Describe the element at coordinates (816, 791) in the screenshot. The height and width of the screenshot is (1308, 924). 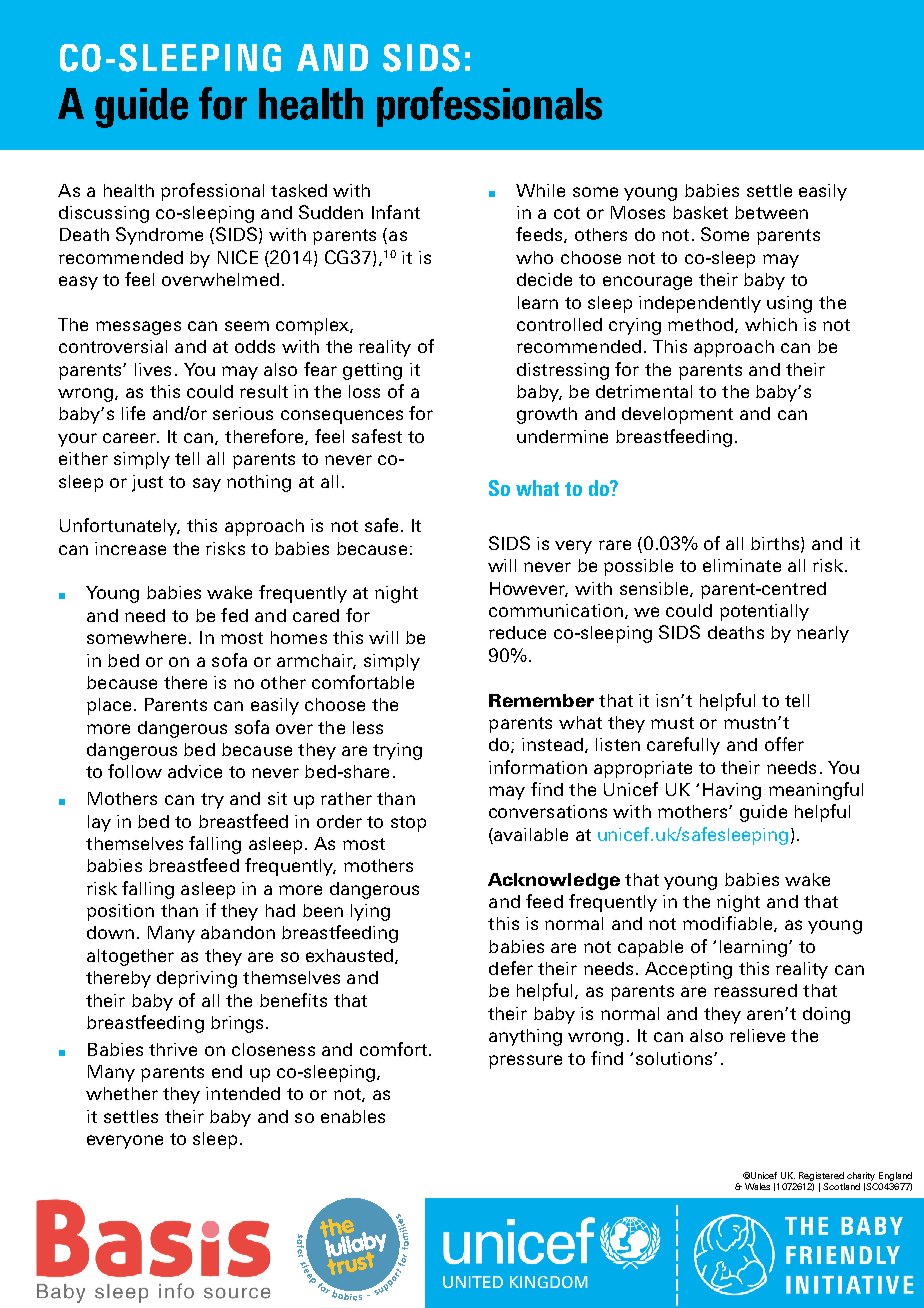
I see `meaningful` at that location.
